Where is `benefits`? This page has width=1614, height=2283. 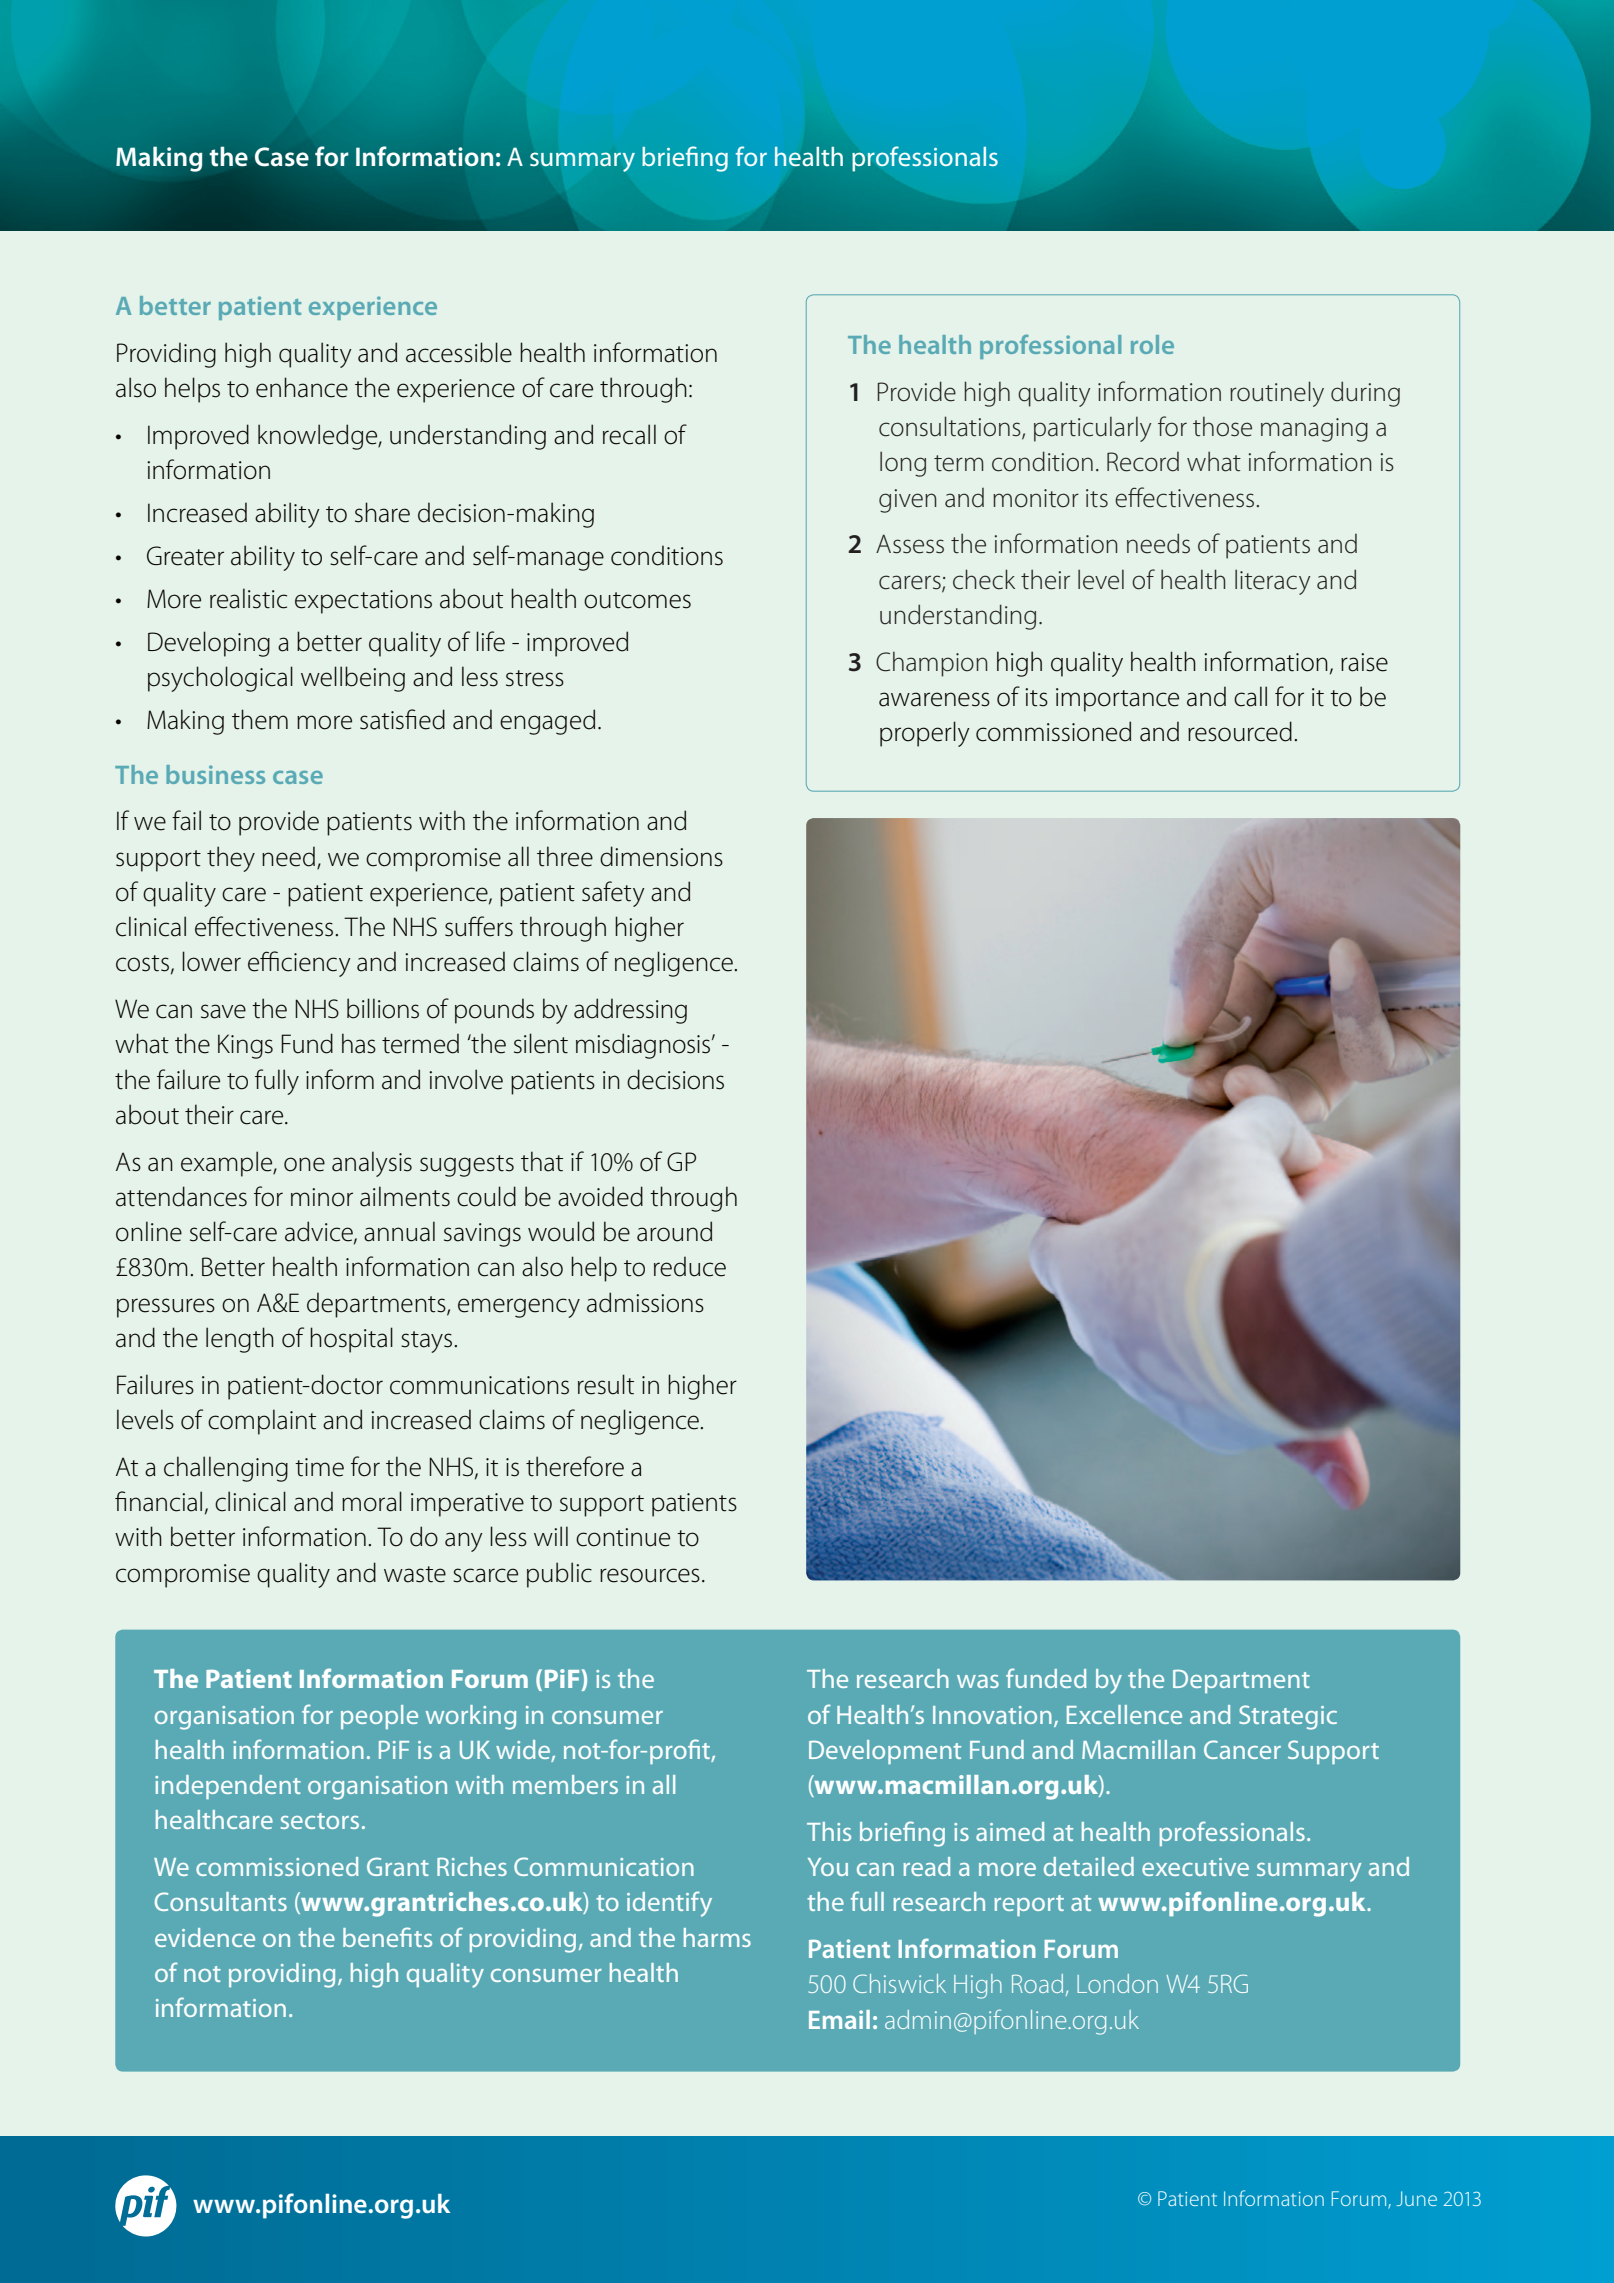 benefits is located at coordinates (387, 1937).
